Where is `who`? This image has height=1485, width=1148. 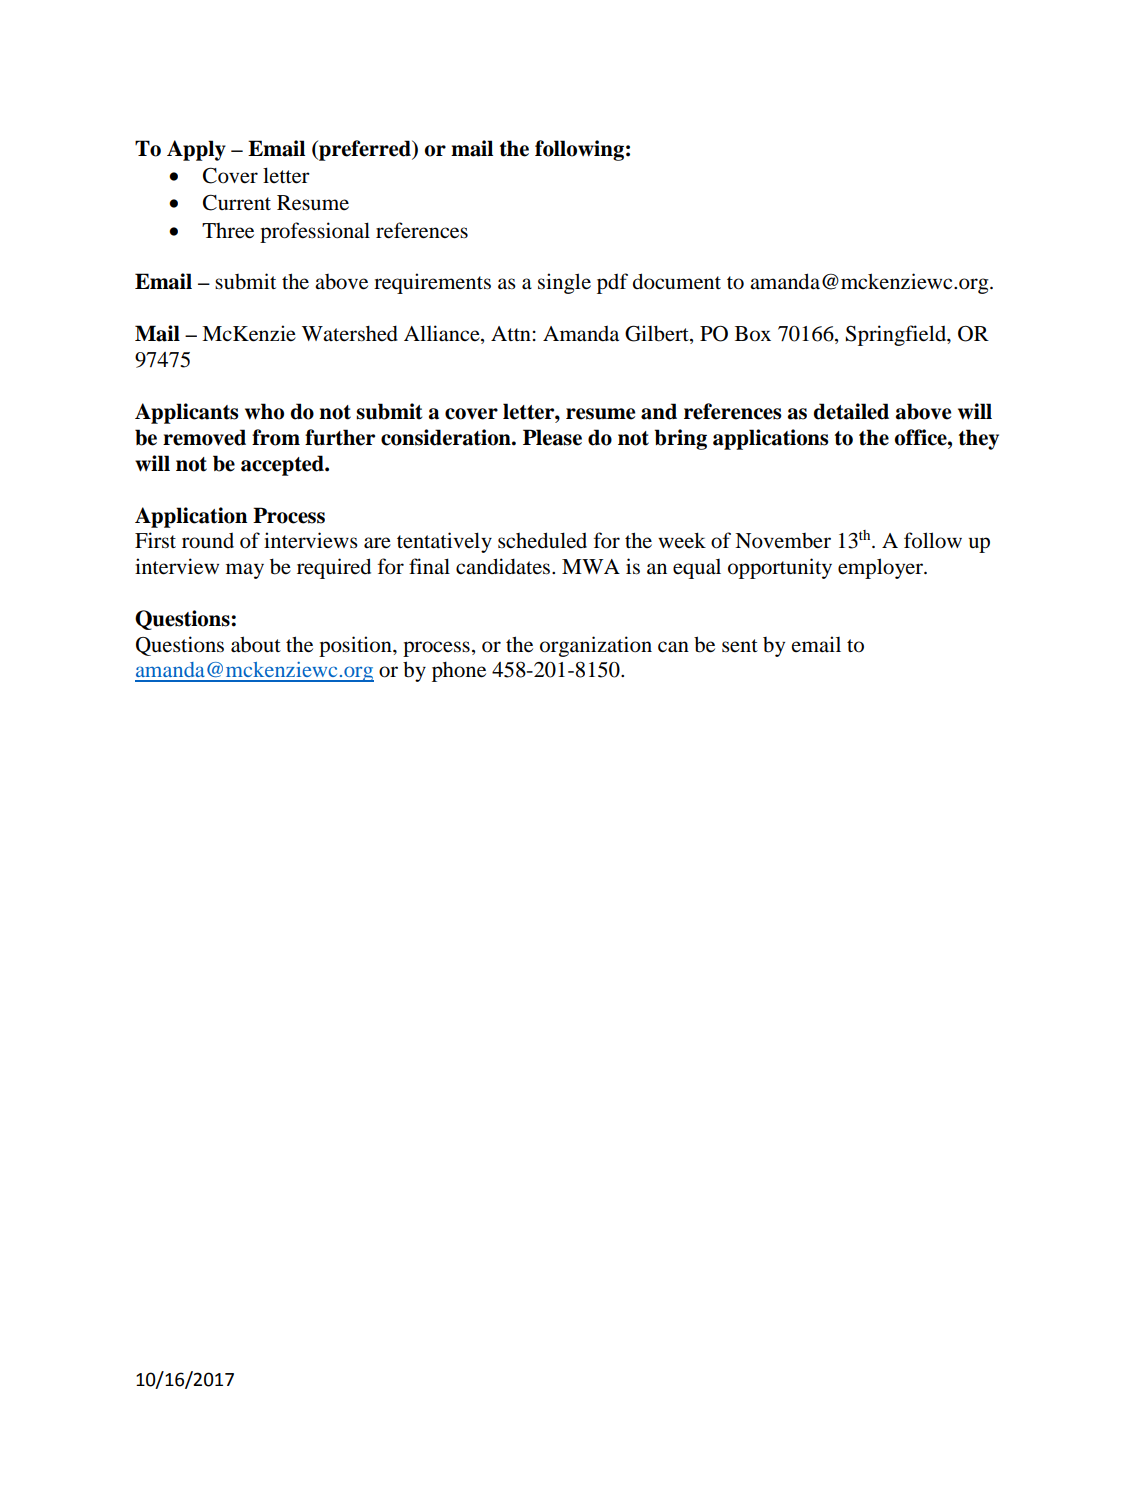
who is located at coordinates (264, 411).
